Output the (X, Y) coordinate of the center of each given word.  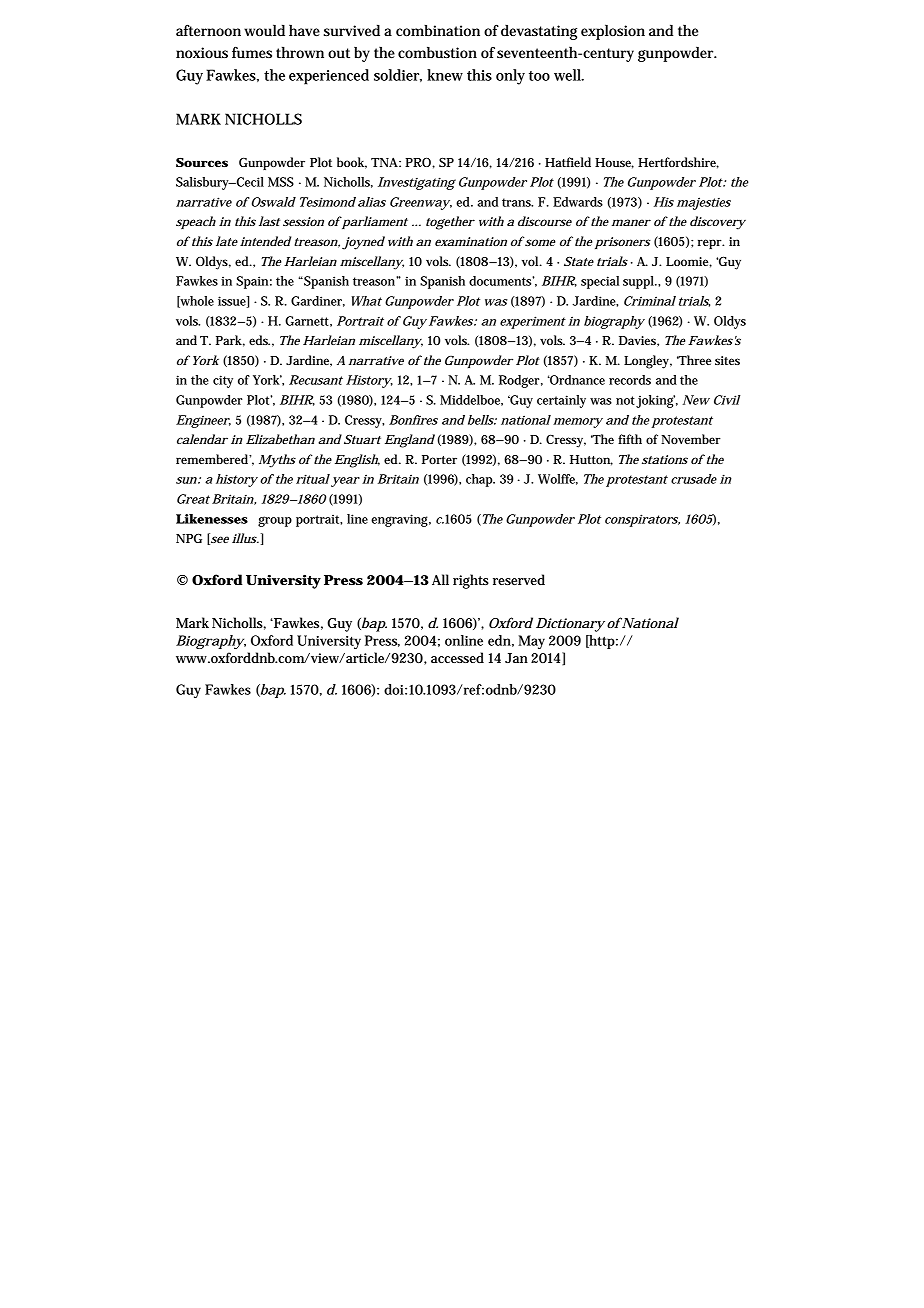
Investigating (417, 183)
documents (502, 281)
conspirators (642, 520)
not (625, 400)
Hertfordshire (678, 163)
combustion (437, 52)
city (223, 381)
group (275, 521)
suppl (640, 282)
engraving (401, 520)
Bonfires (413, 420)
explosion (613, 32)
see (219, 540)
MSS (281, 182)
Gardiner (318, 301)
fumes (252, 52)
